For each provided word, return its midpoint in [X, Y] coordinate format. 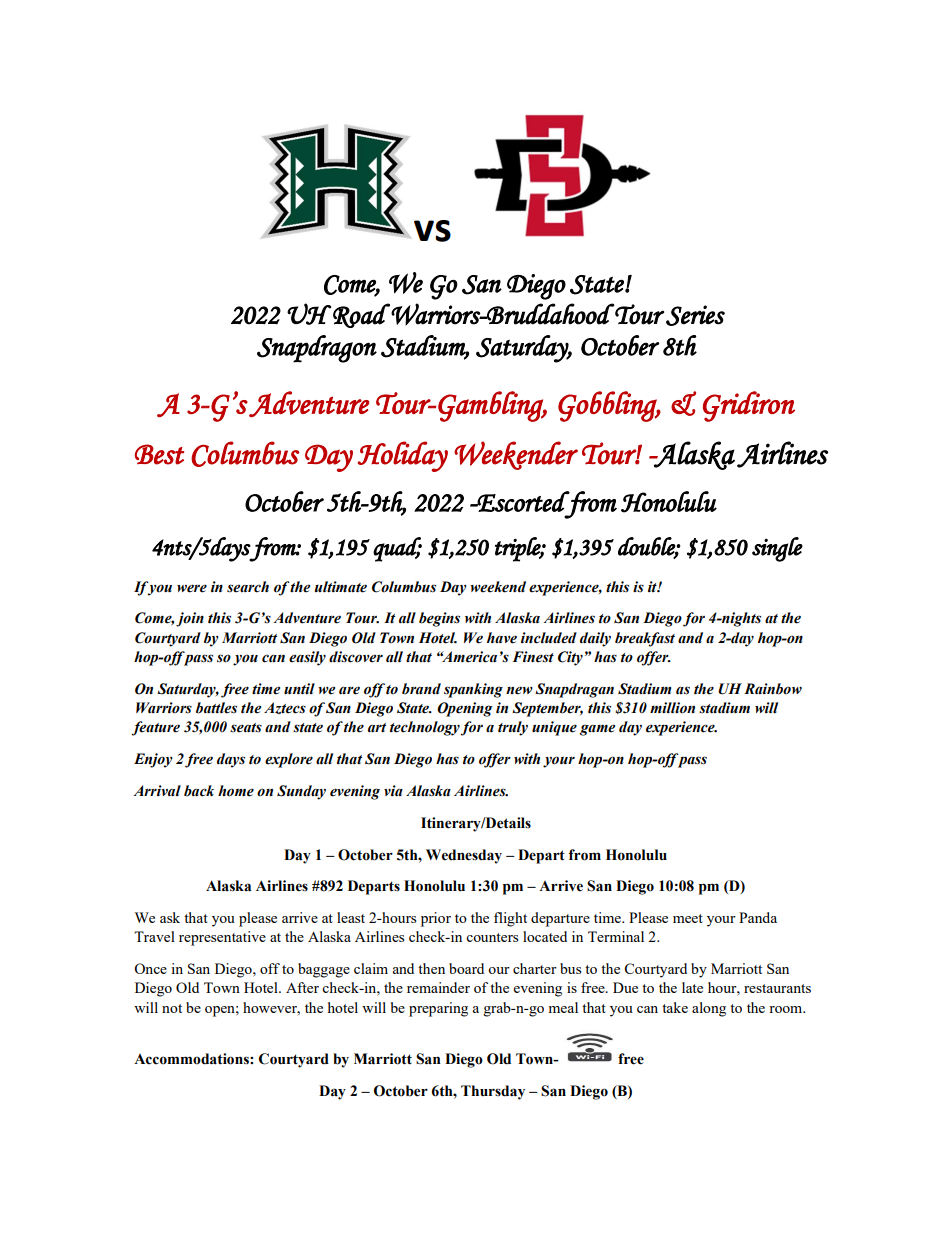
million [672, 708]
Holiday [403, 456]
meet [688, 918]
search [248, 587]
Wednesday [464, 856]
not [172, 1008]
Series [695, 315]
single [777, 549]
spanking [473, 690]
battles [216, 708]
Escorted [523, 501]
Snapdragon [317, 349]
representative [222, 938]
